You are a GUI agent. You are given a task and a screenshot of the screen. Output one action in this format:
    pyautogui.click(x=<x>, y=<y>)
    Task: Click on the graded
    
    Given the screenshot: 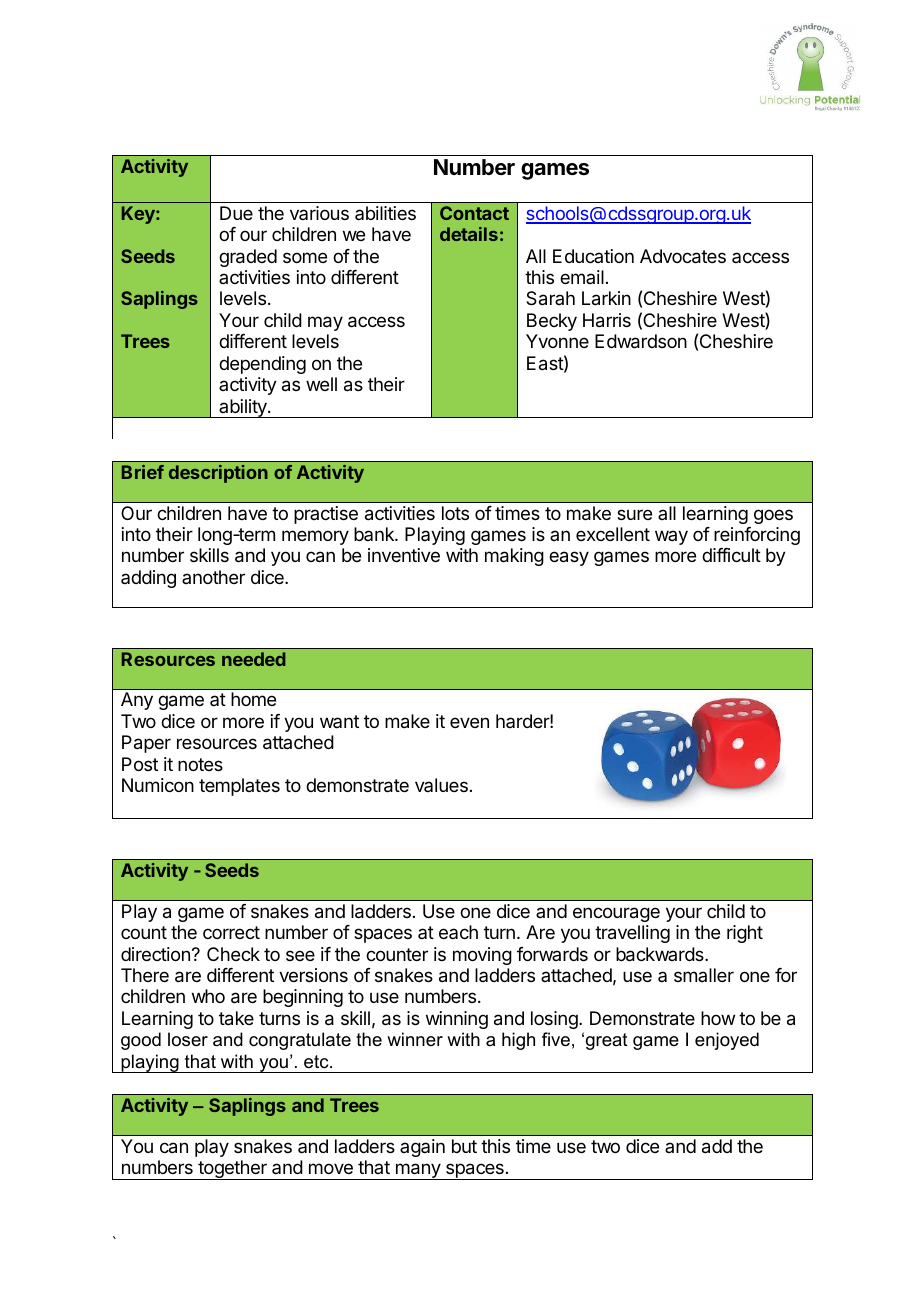 What is the action you would take?
    pyautogui.click(x=248, y=258)
